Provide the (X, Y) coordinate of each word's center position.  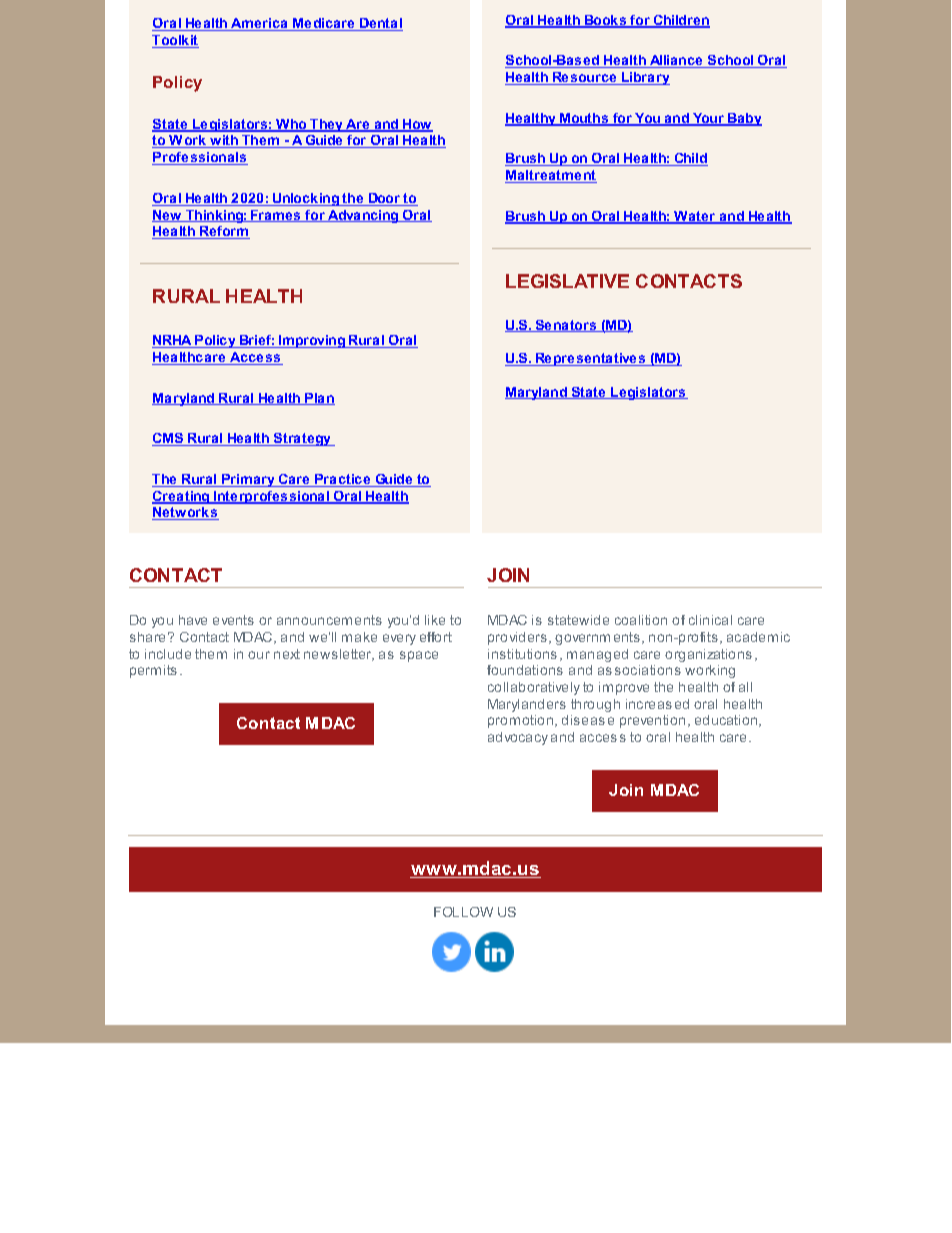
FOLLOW (463, 912)
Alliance (676, 61)
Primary (249, 480)
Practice (343, 480)
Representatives (591, 359)
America (260, 24)
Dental (380, 24)
